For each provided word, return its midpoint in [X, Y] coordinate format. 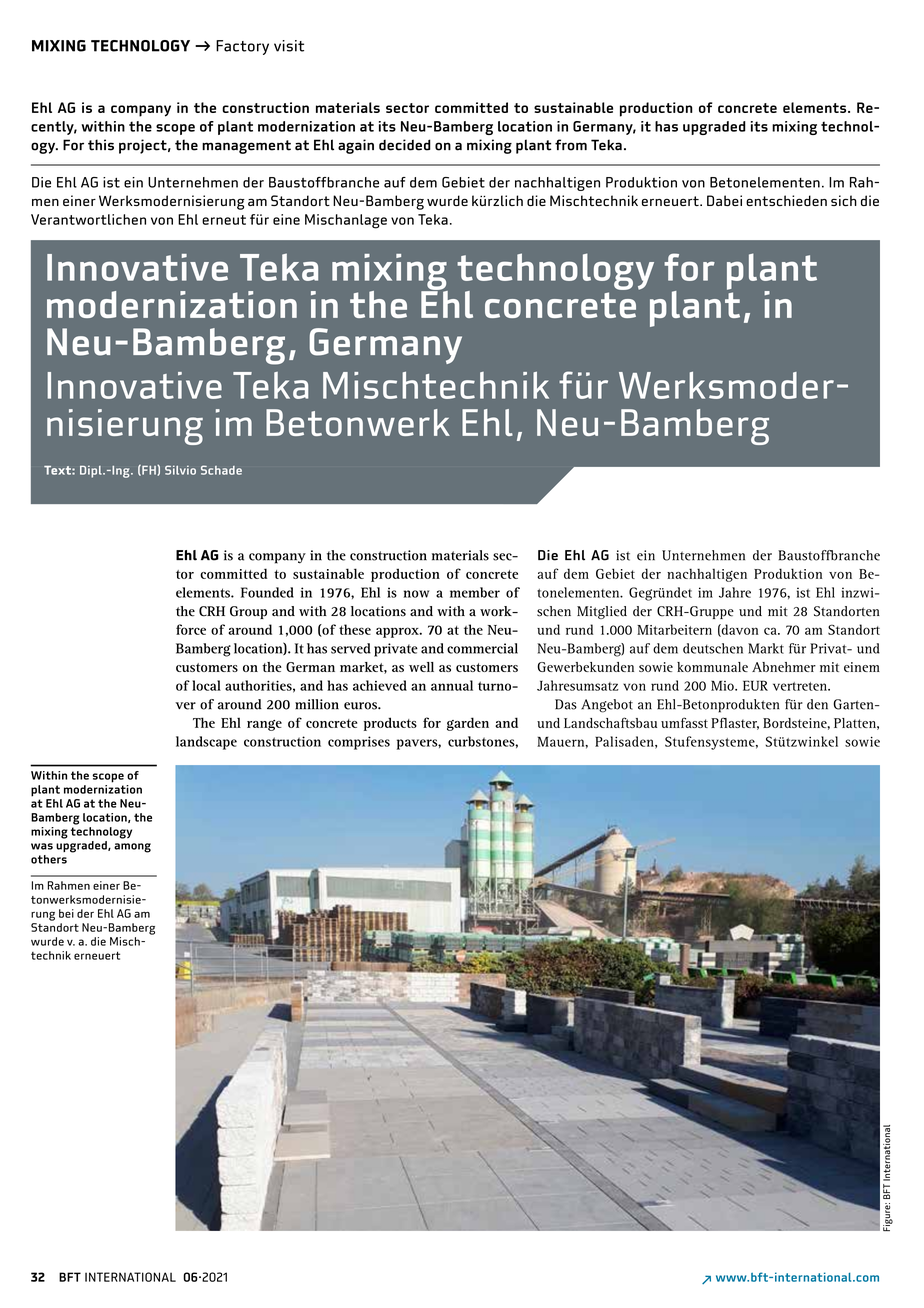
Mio [723, 686]
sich [844, 200]
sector [407, 108]
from [571, 145]
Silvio [180, 470]
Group [248, 612]
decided [405, 145]
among [132, 848]
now [416, 594]
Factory [242, 47]
